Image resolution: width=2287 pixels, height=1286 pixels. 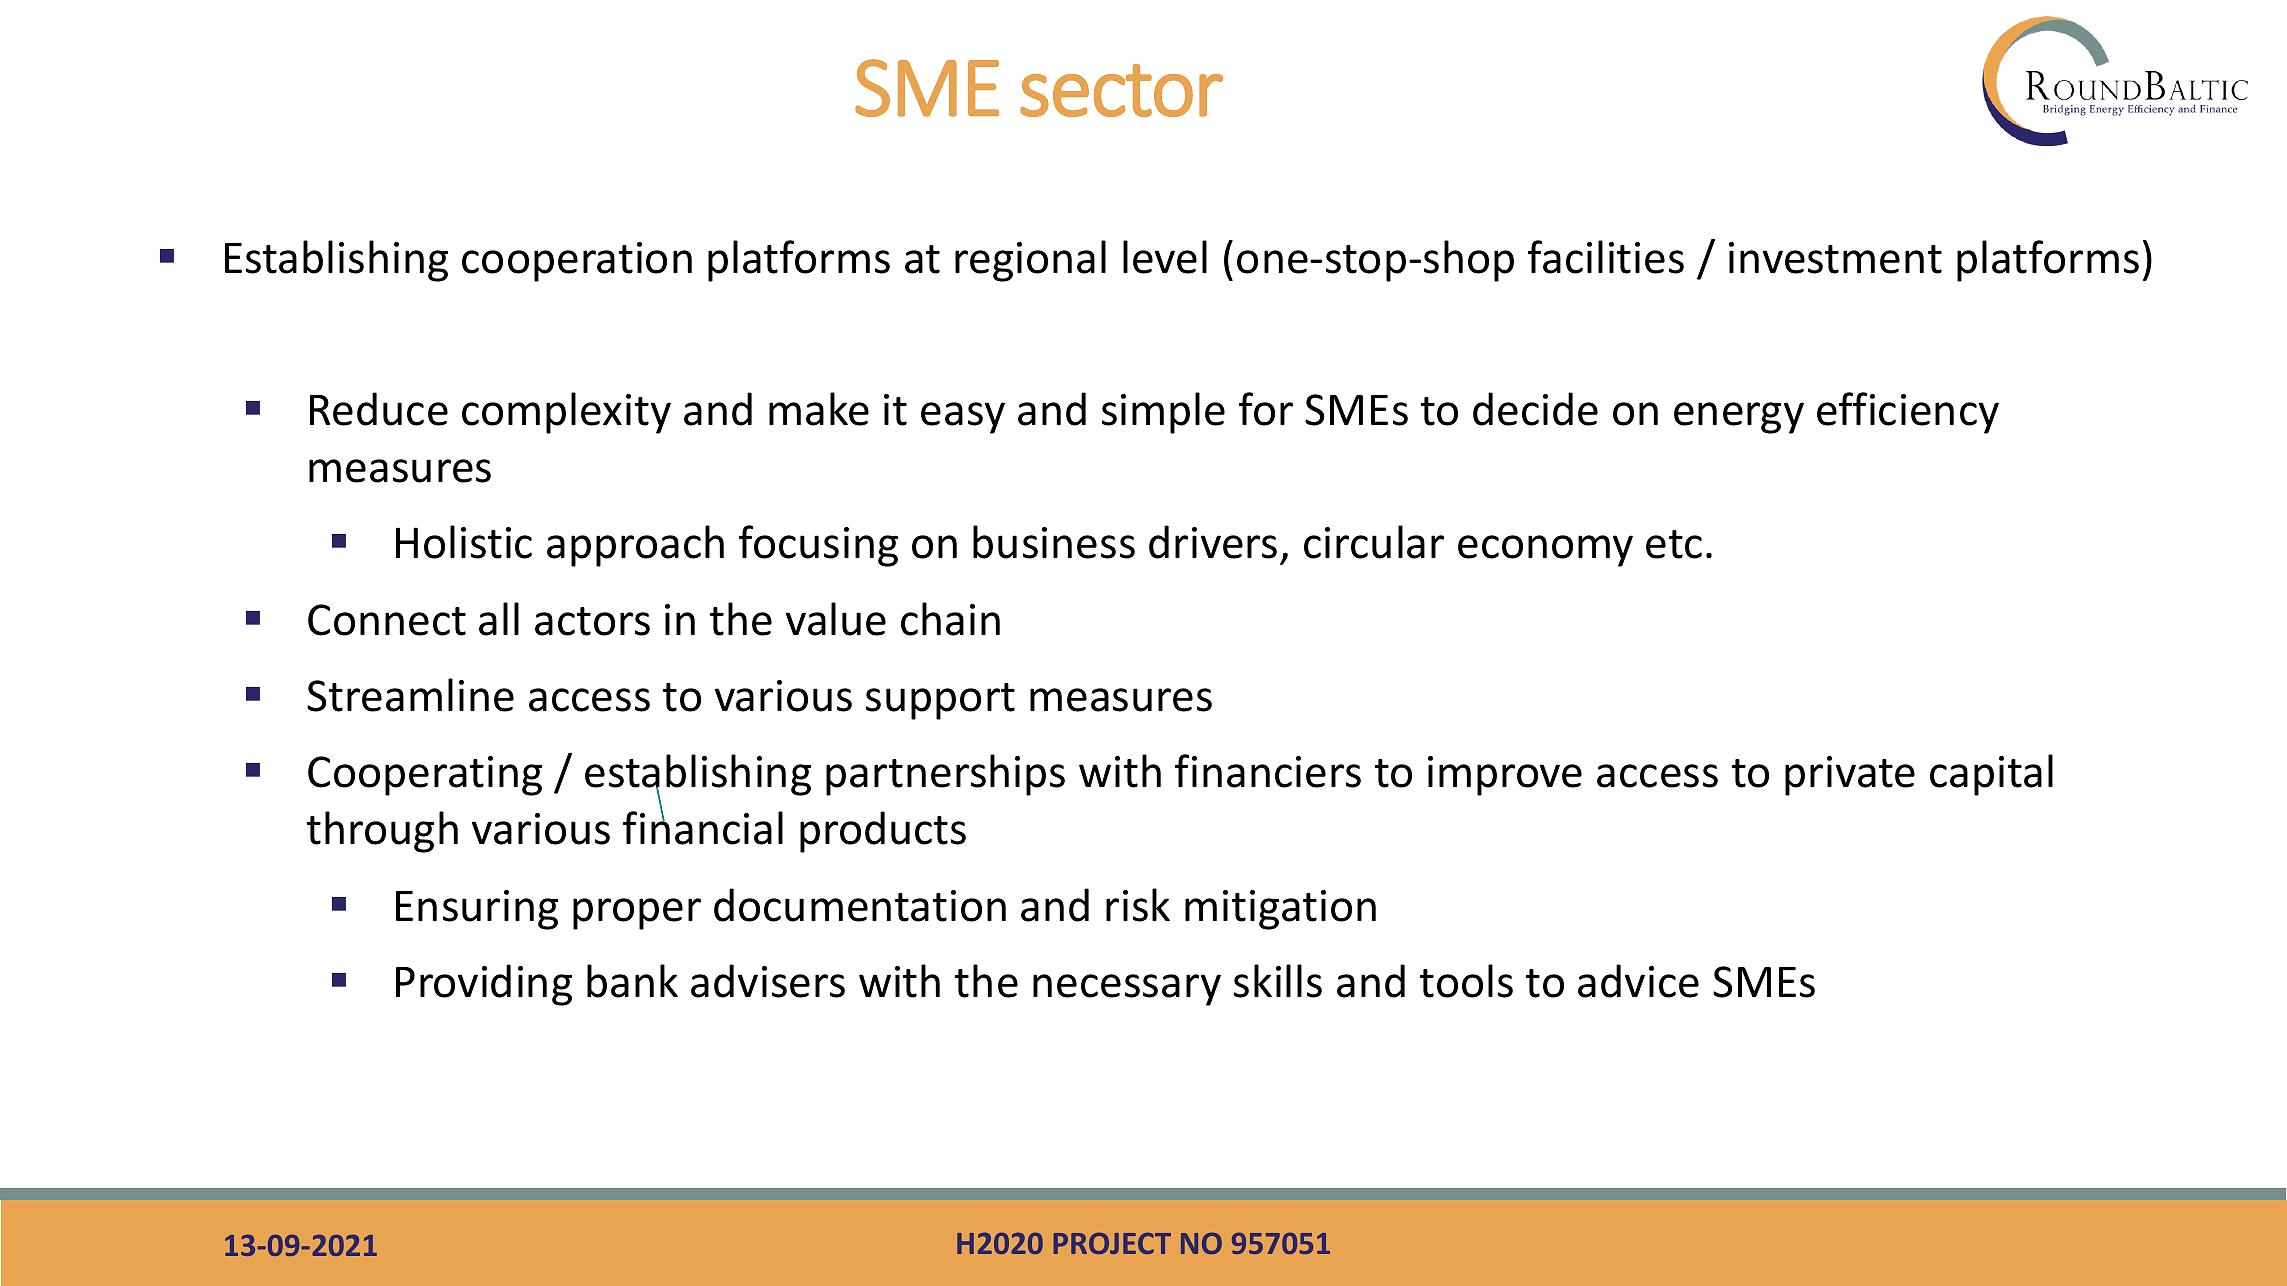 What do you see at coordinates (1127, 990) in the page?
I see `necessary` at bounding box center [1127, 990].
